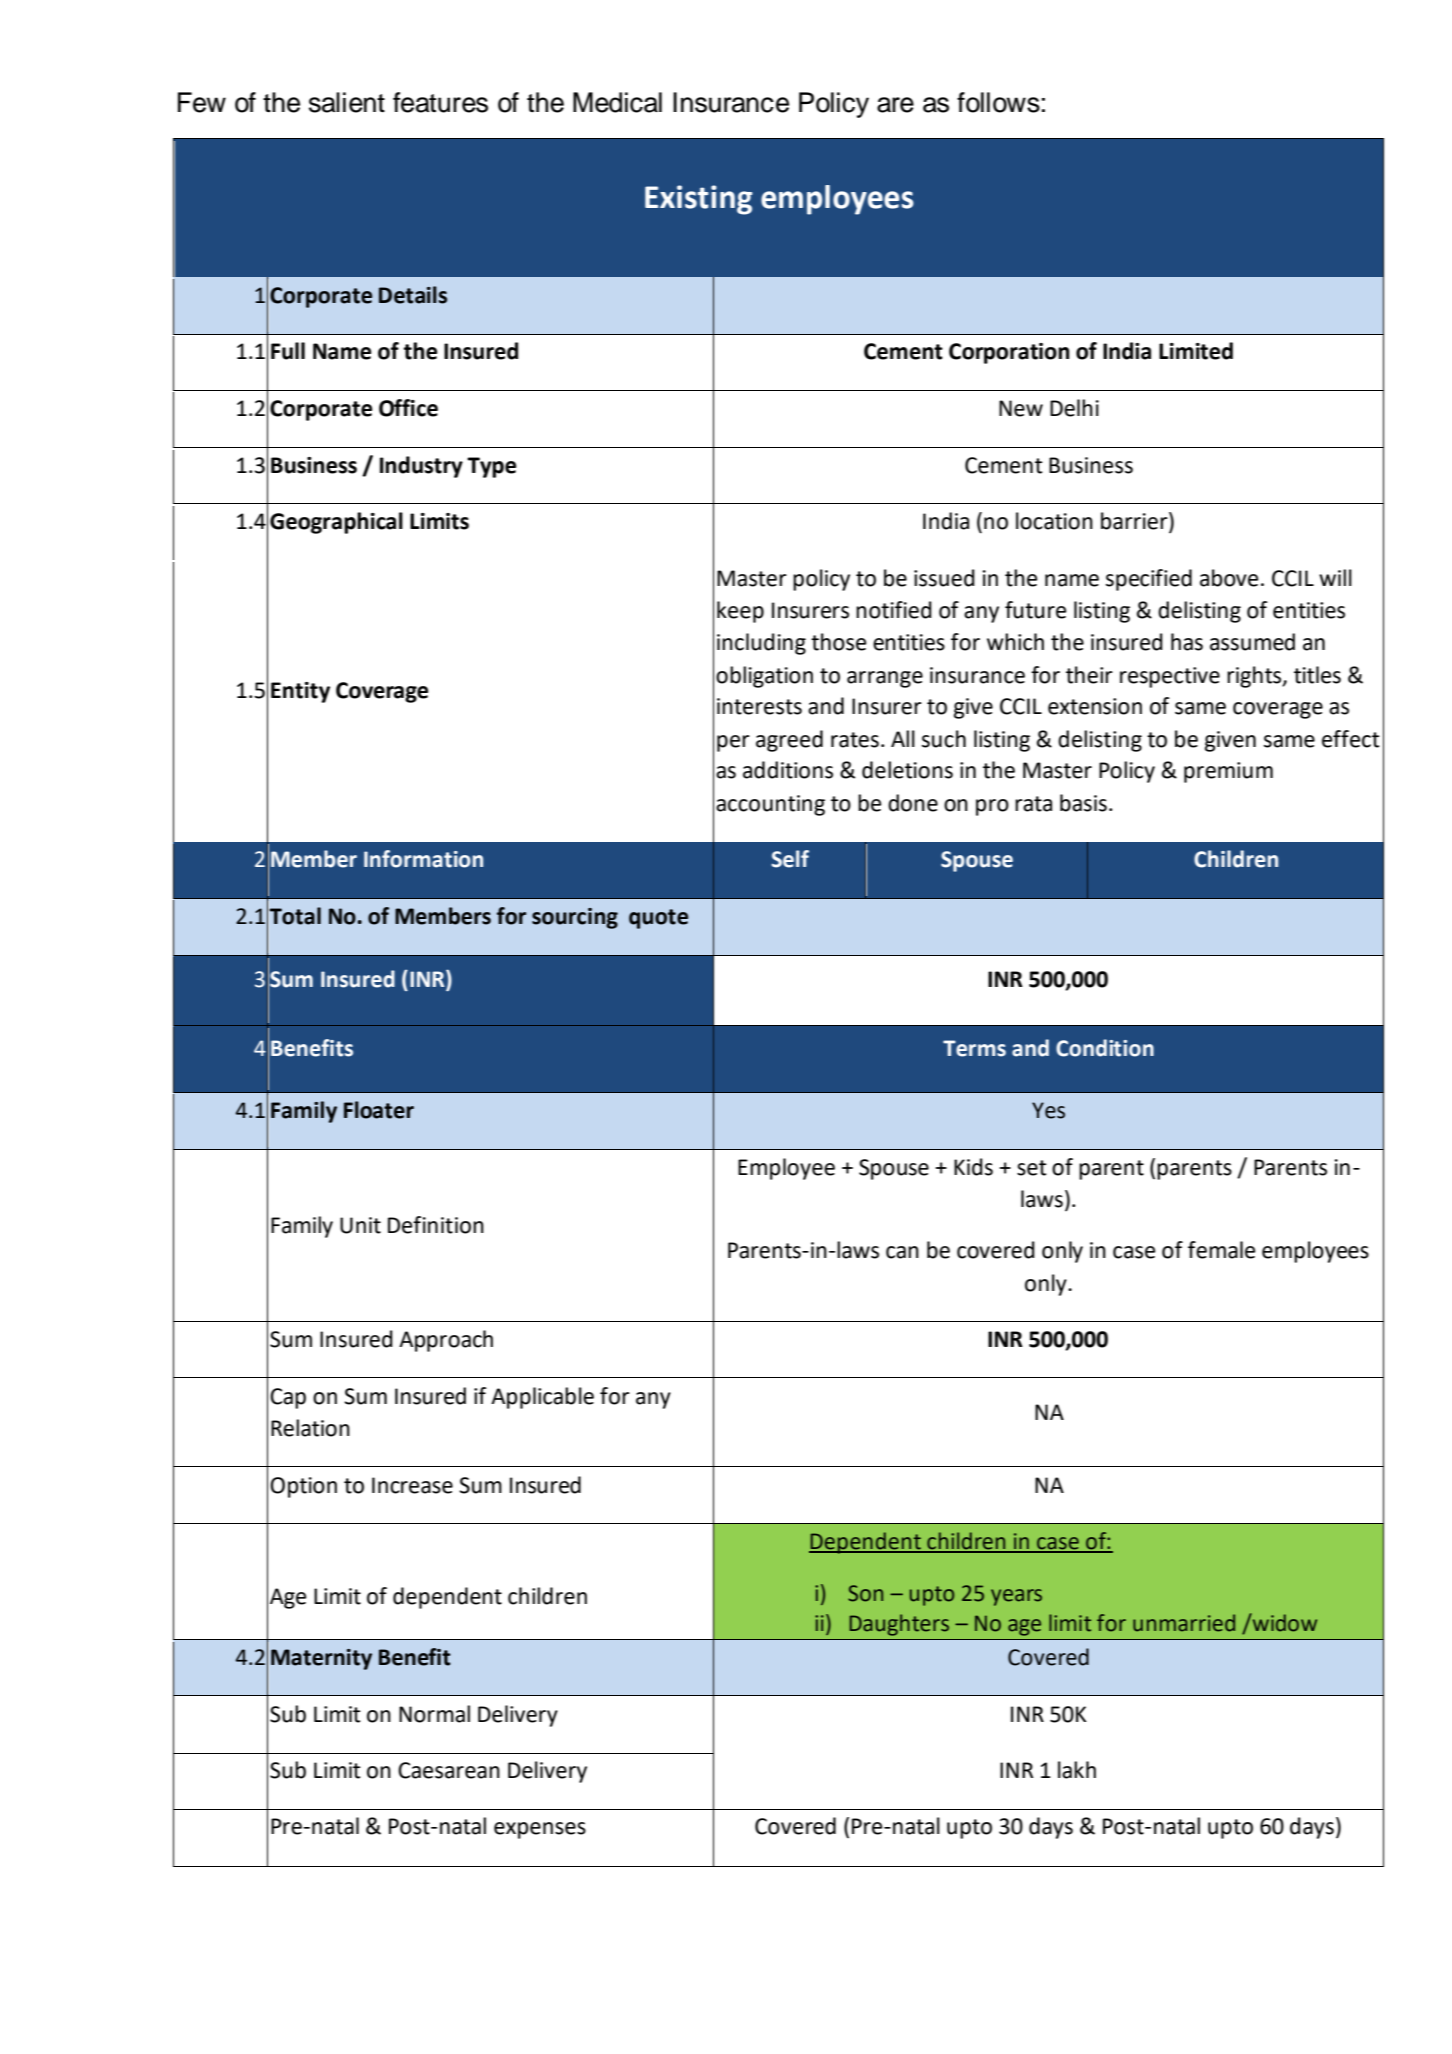 This screenshot has width=1452, height=2054. What do you see at coordinates (1077, 1770) in the screenshot?
I see `lakh` at bounding box center [1077, 1770].
